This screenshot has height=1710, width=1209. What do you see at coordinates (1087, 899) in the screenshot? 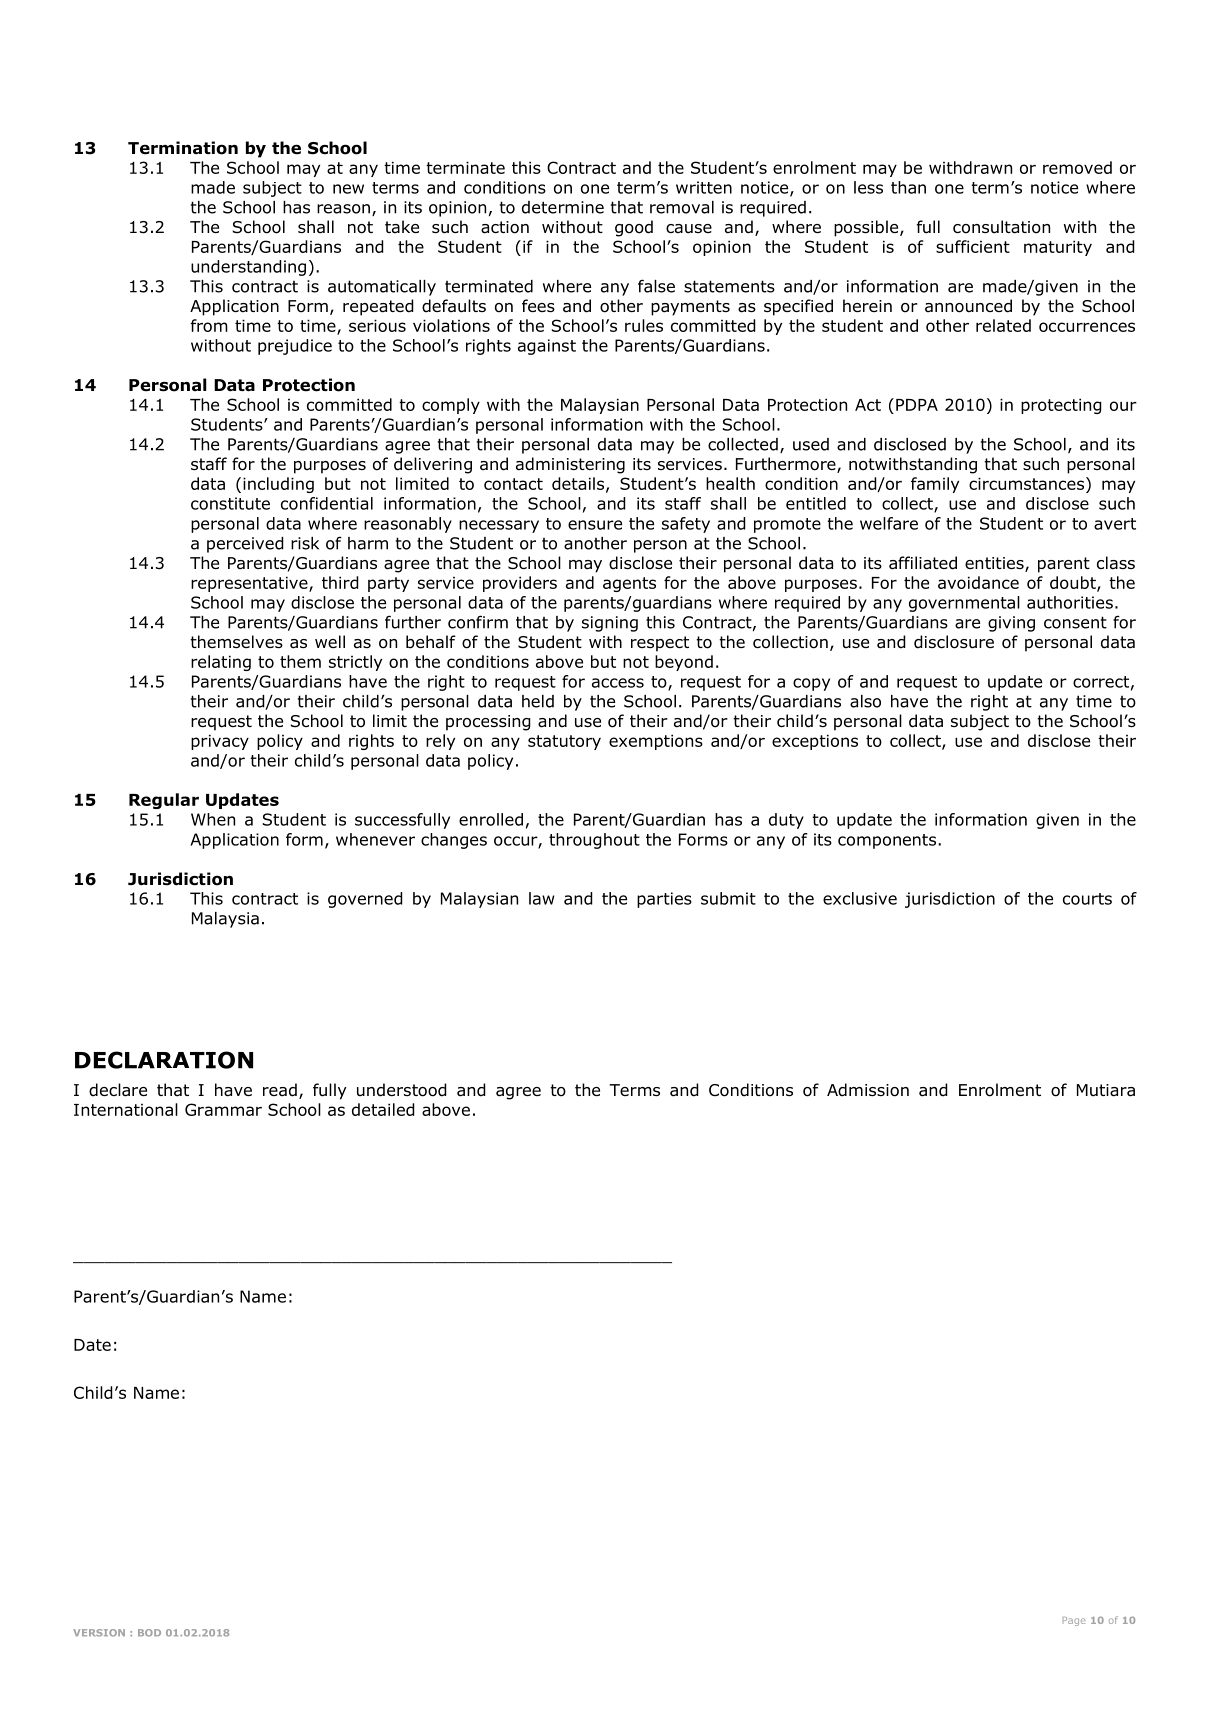
I see `courts` at bounding box center [1087, 899].
